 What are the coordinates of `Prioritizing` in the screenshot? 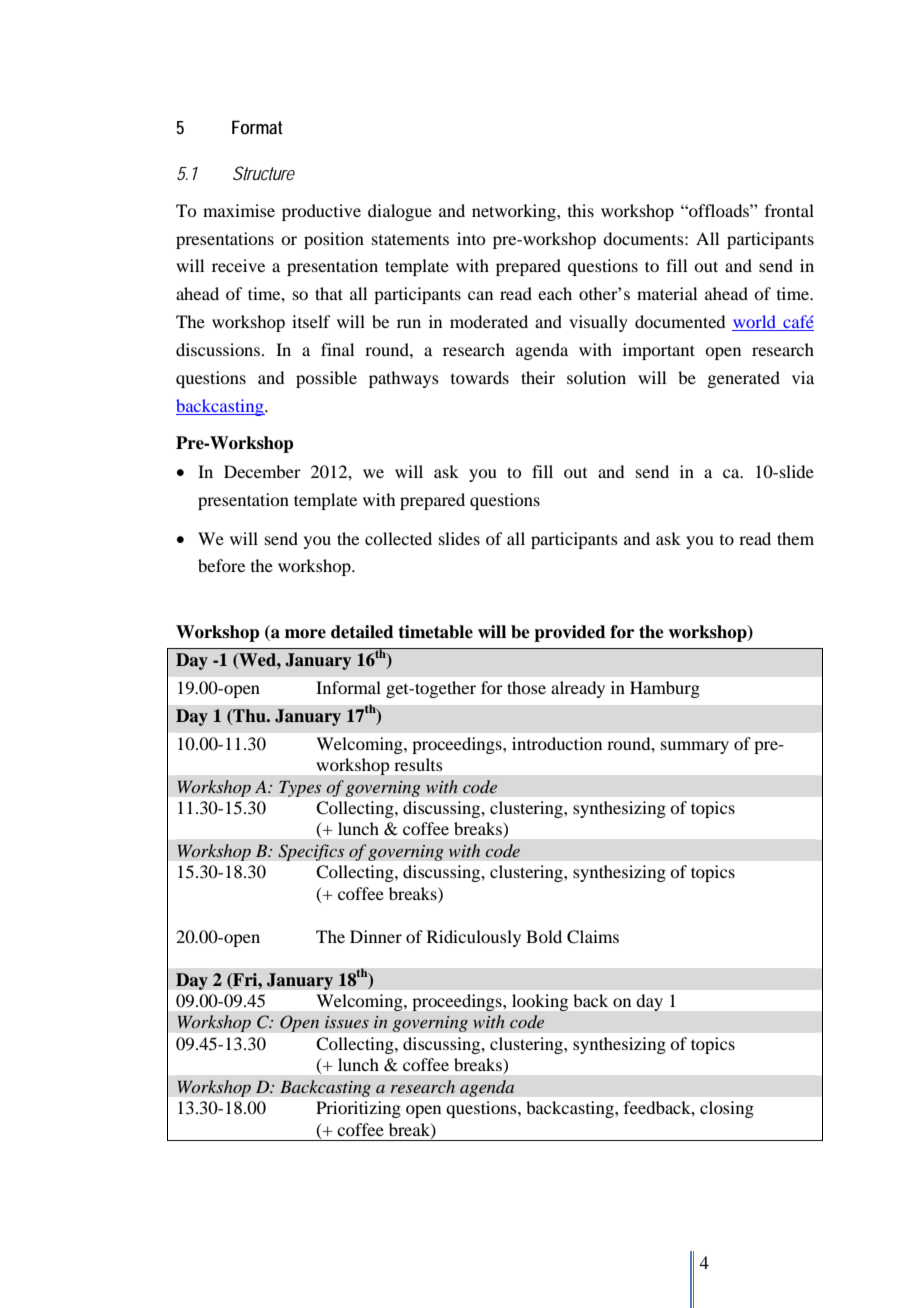 It's located at (358, 1109).
